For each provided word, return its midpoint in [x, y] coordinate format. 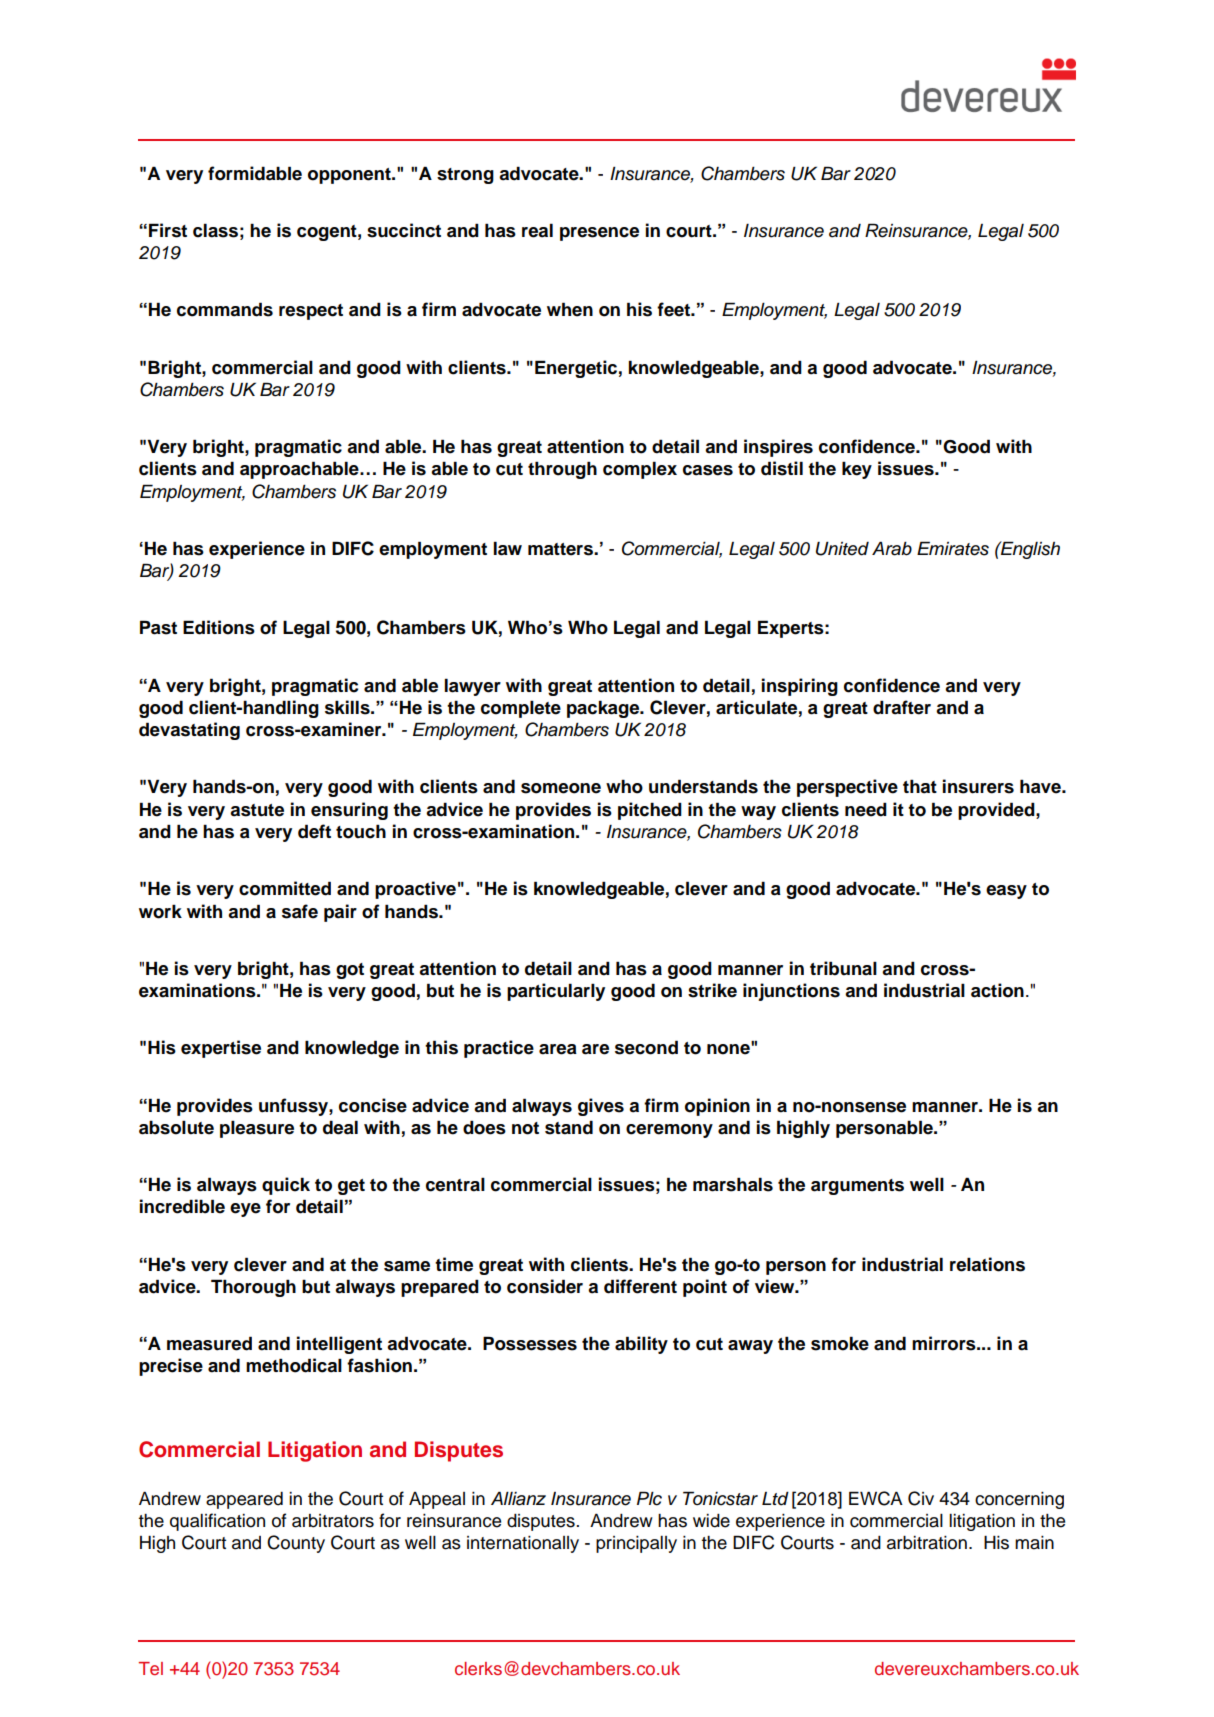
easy [1006, 892]
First [168, 230]
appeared [244, 1500]
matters [561, 549]
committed [285, 888]
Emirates [953, 548]
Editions [219, 627]
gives [601, 1107]
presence [599, 234]
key [857, 470]
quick [286, 1186]
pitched [650, 811]
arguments [857, 1187]
